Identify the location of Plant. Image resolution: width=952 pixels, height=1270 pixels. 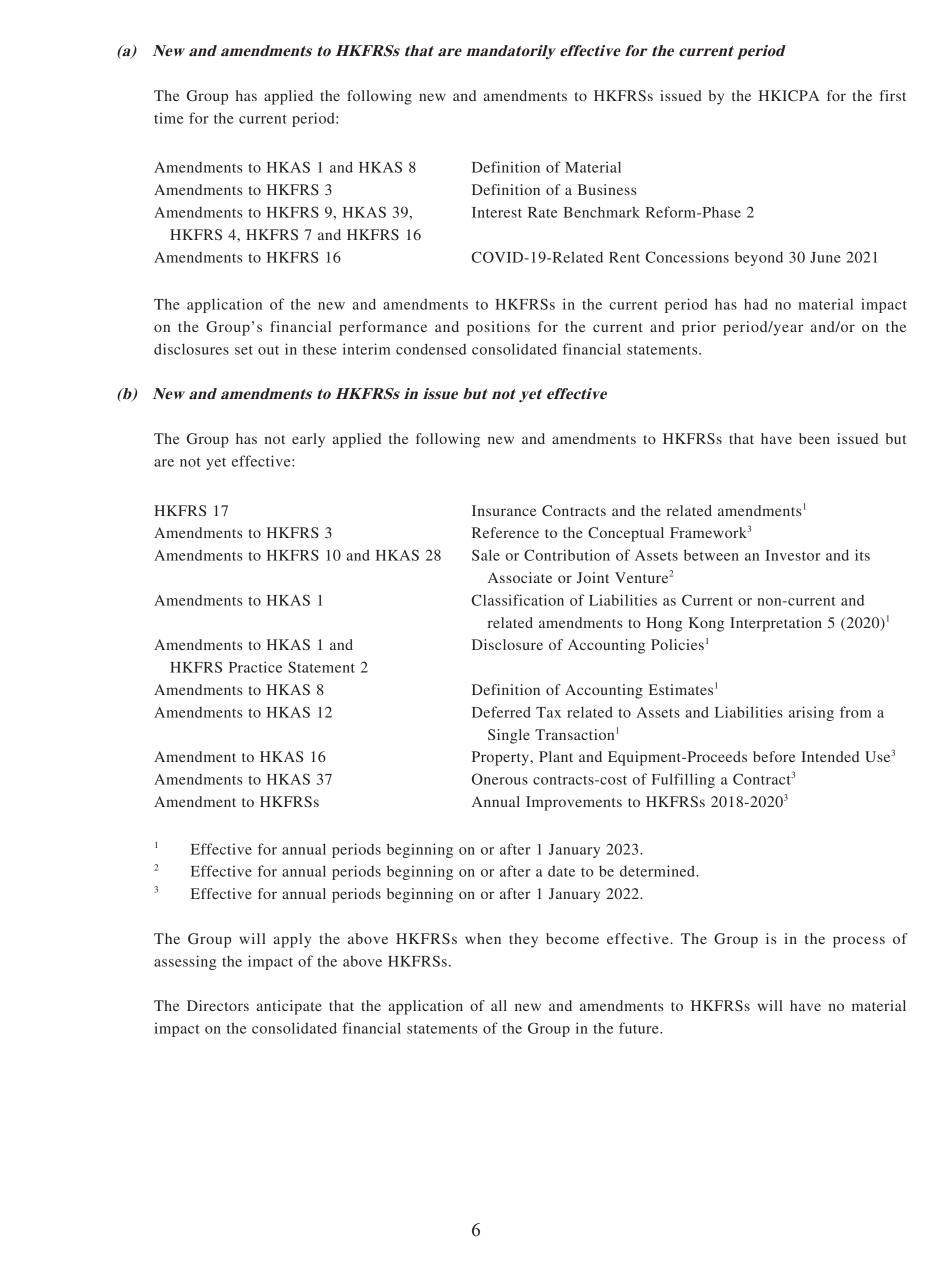
(556, 756).
